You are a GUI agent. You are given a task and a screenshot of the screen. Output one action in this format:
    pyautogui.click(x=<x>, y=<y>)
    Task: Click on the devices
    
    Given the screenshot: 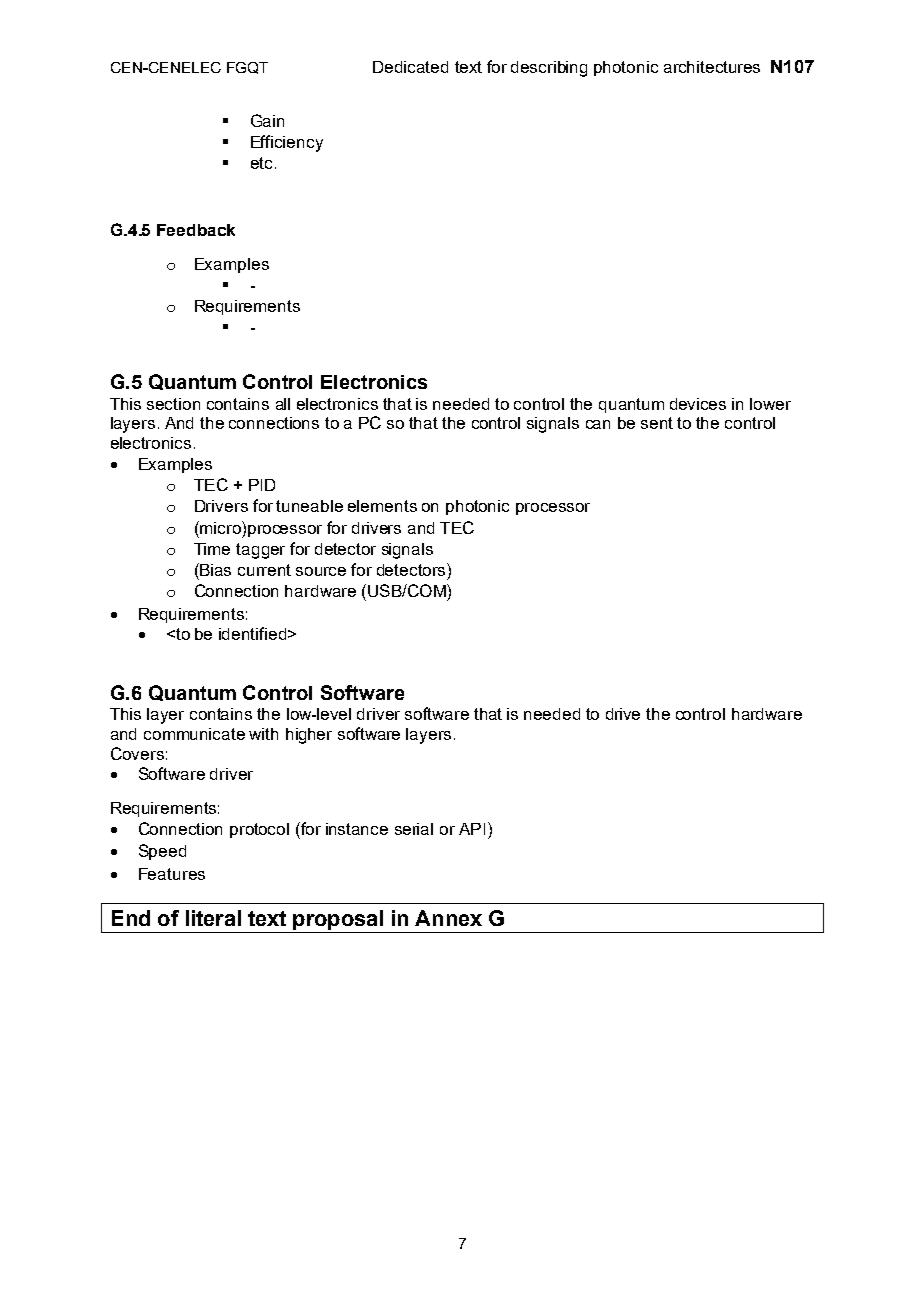 What is the action you would take?
    pyautogui.click(x=698, y=404)
